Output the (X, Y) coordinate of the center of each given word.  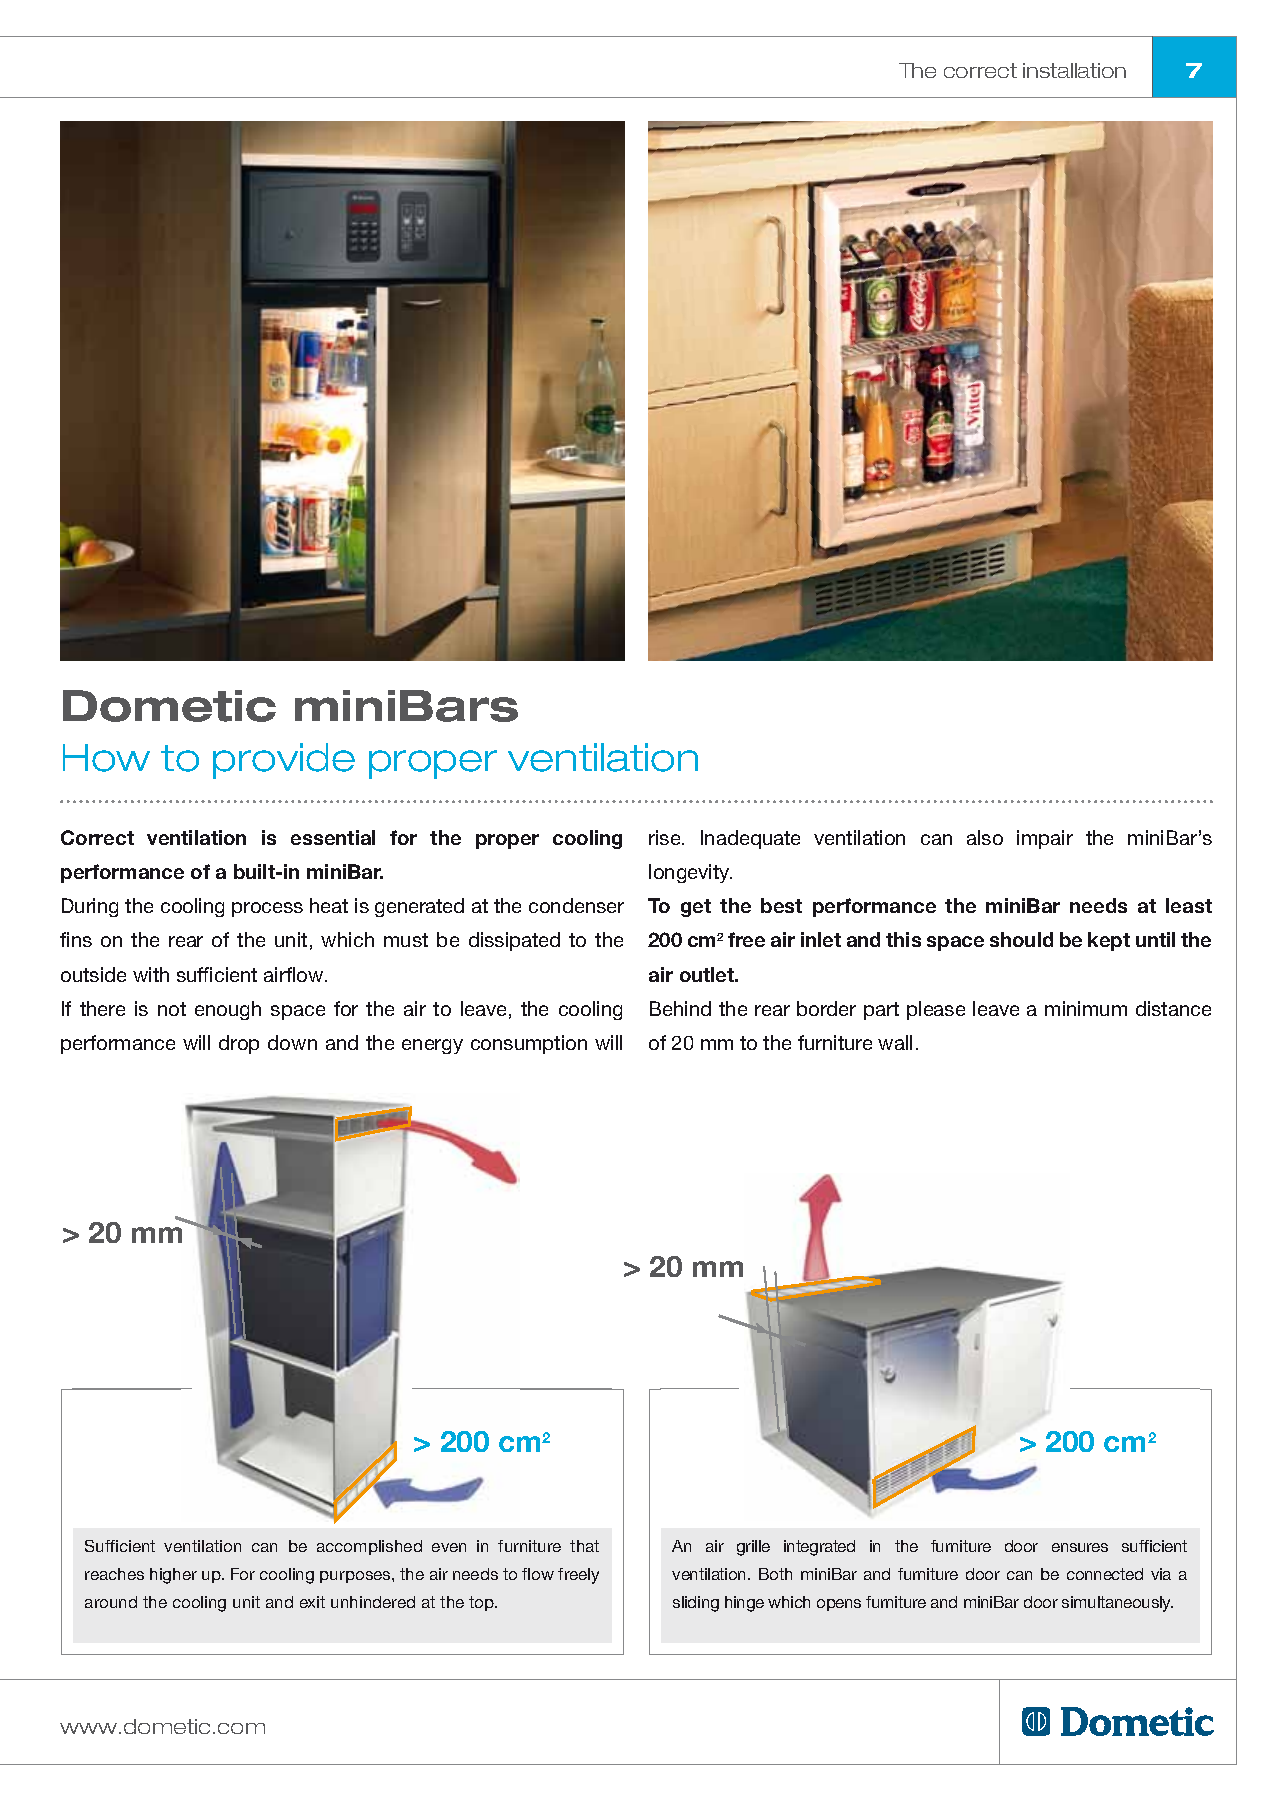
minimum (1086, 1008)
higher (173, 1576)
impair (1045, 839)
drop (239, 1044)
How (106, 758)
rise (666, 837)
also (985, 837)
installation (1074, 70)
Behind (680, 1008)
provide (284, 761)
